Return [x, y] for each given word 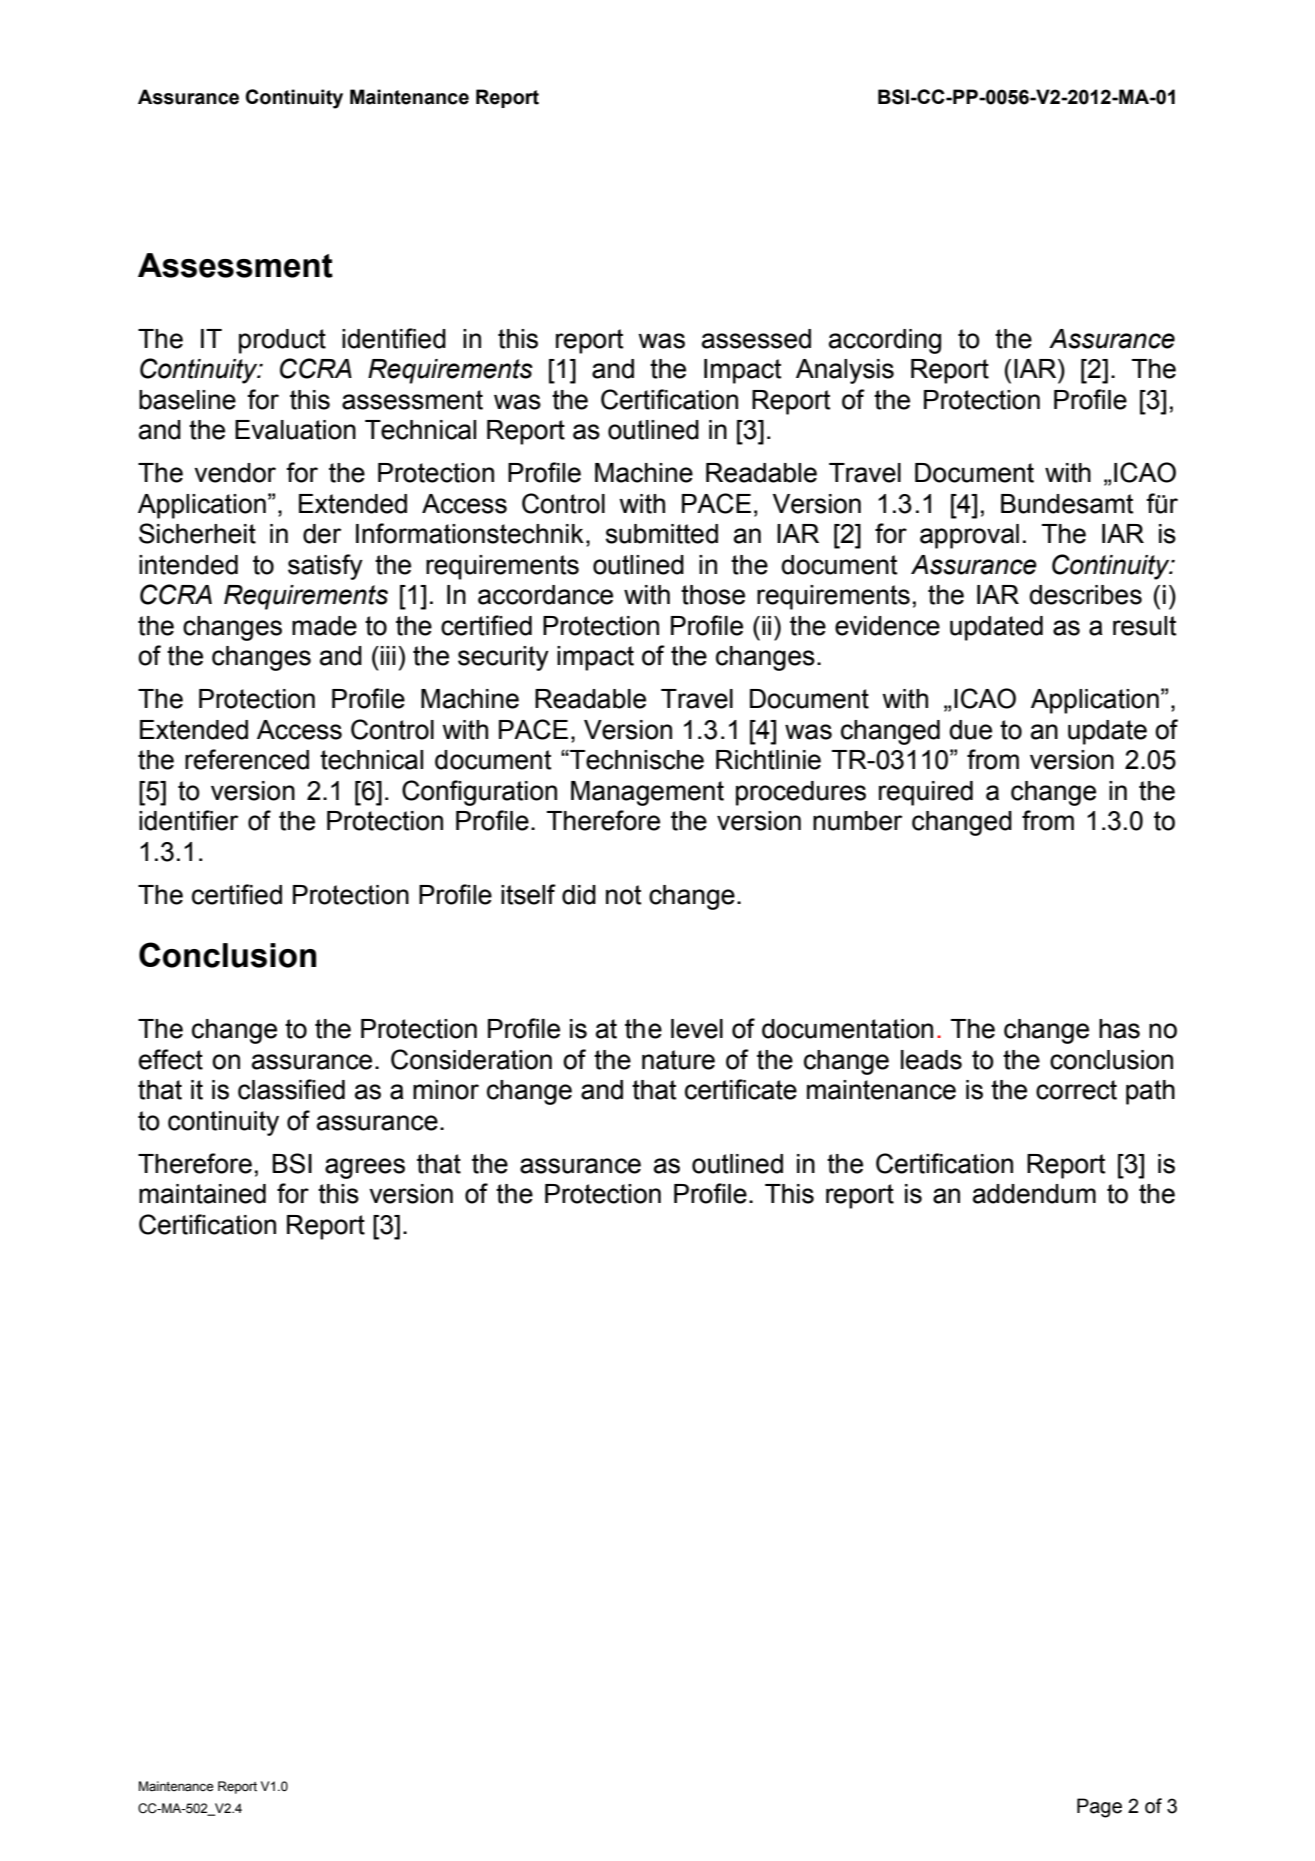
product [282, 341]
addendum [1034, 1194]
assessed [756, 339]
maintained [202, 1194]
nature [678, 1060]
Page [1099, 1808]
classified [291, 1089]
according [885, 341]
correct [1076, 1090]
